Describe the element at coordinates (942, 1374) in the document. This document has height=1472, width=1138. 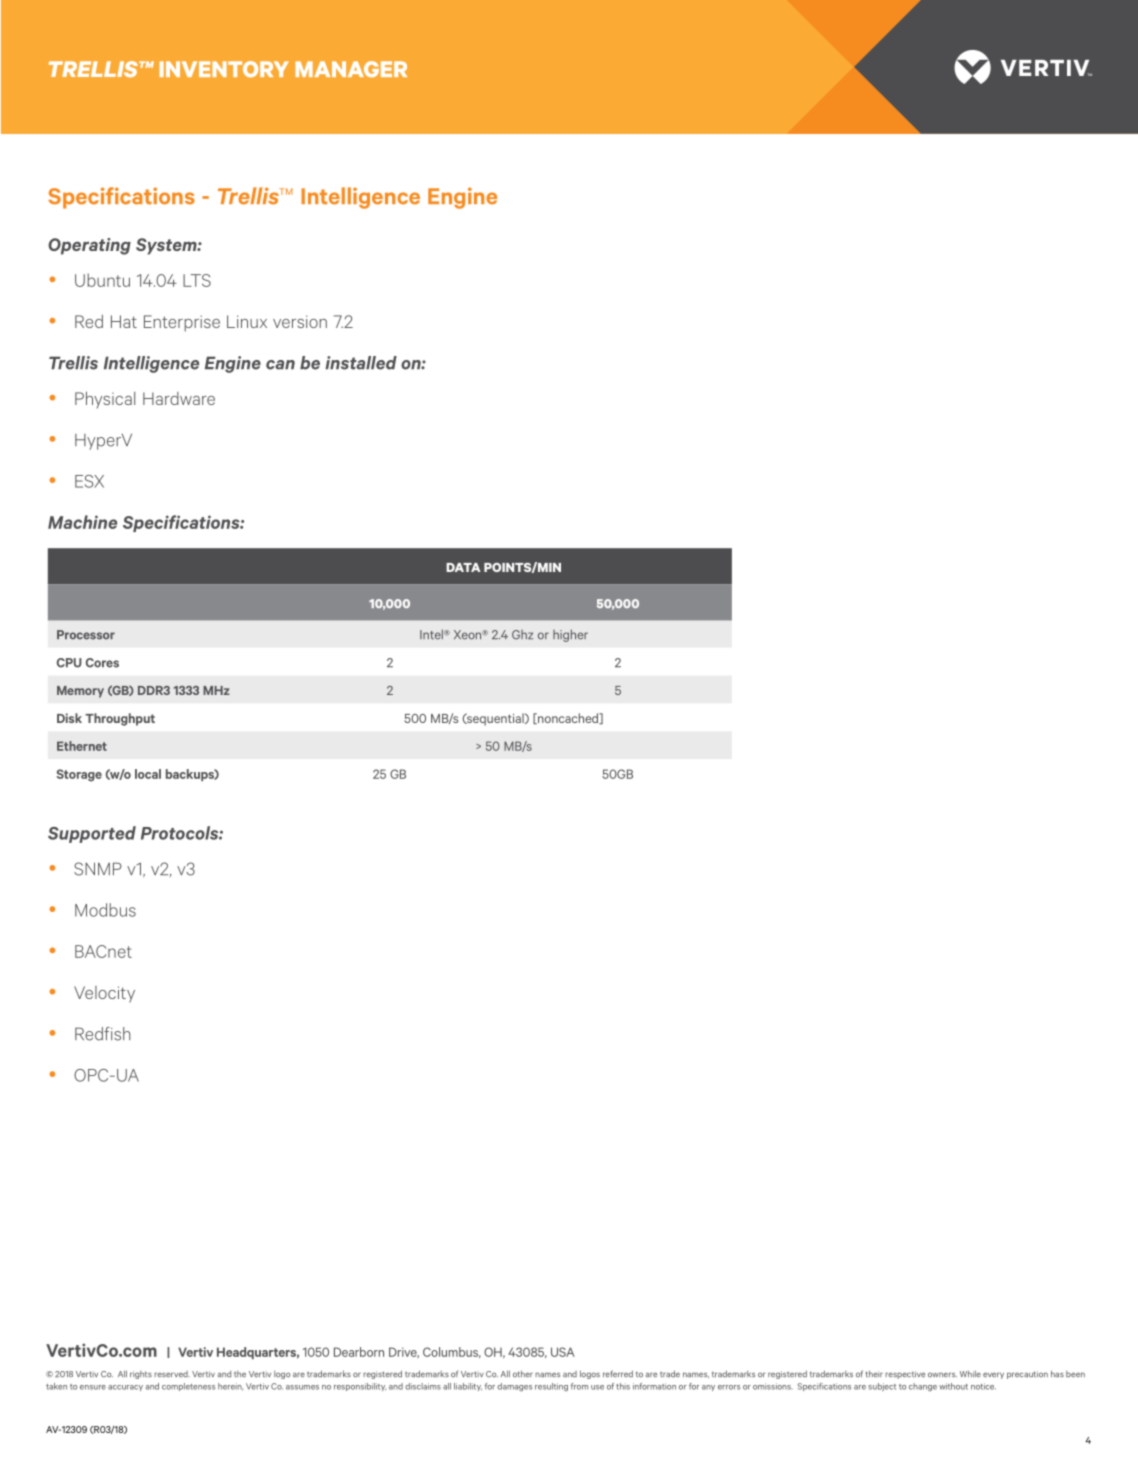
I see `owners` at that location.
